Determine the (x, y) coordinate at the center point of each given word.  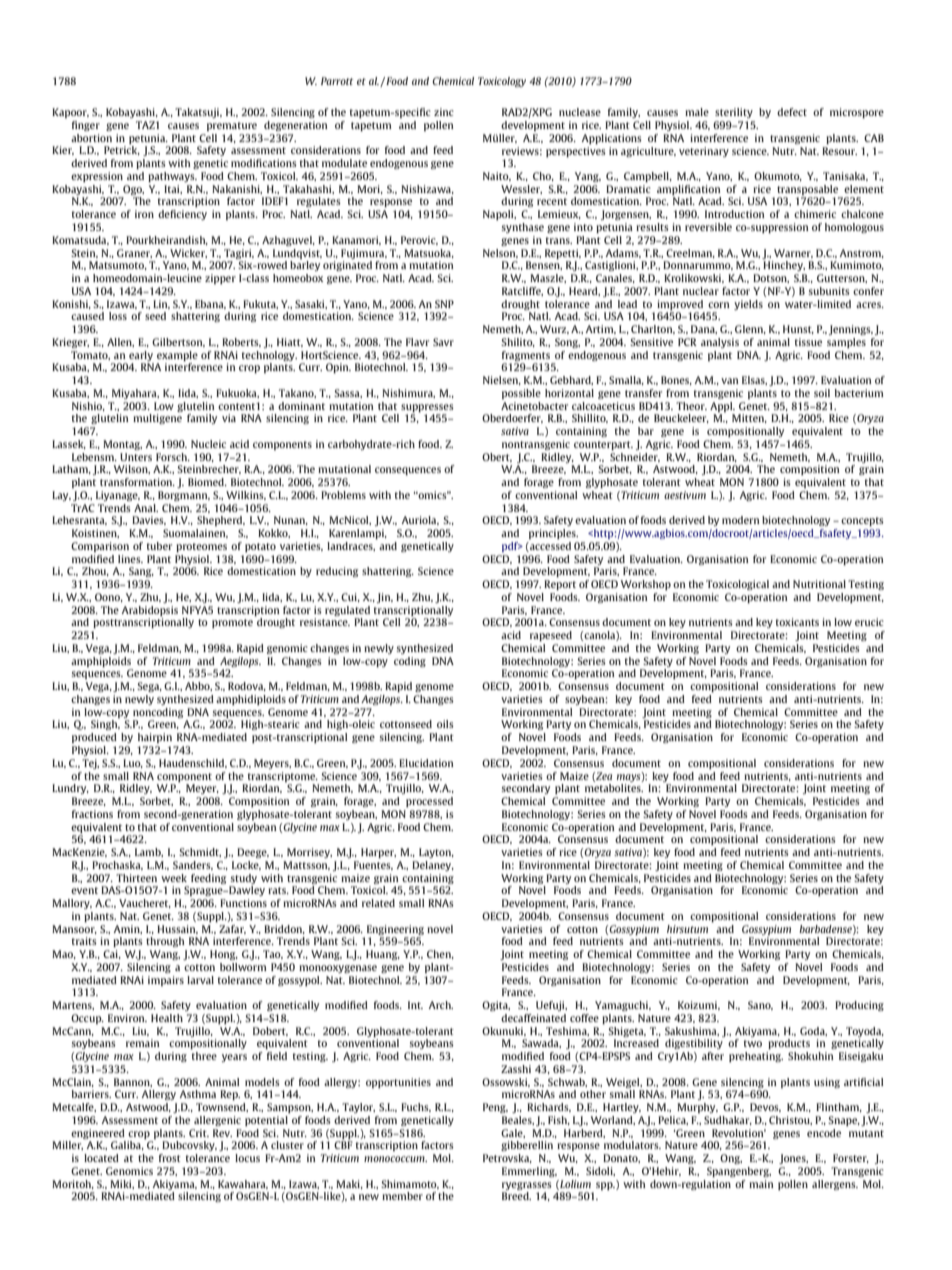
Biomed (207, 482)
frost (170, 1158)
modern (741, 520)
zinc (444, 112)
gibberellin (527, 1146)
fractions (92, 814)
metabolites (614, 788)
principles (553, 534)
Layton (436, 853)
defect (792, 112)
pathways (172, 177)
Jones (793, 1159)
